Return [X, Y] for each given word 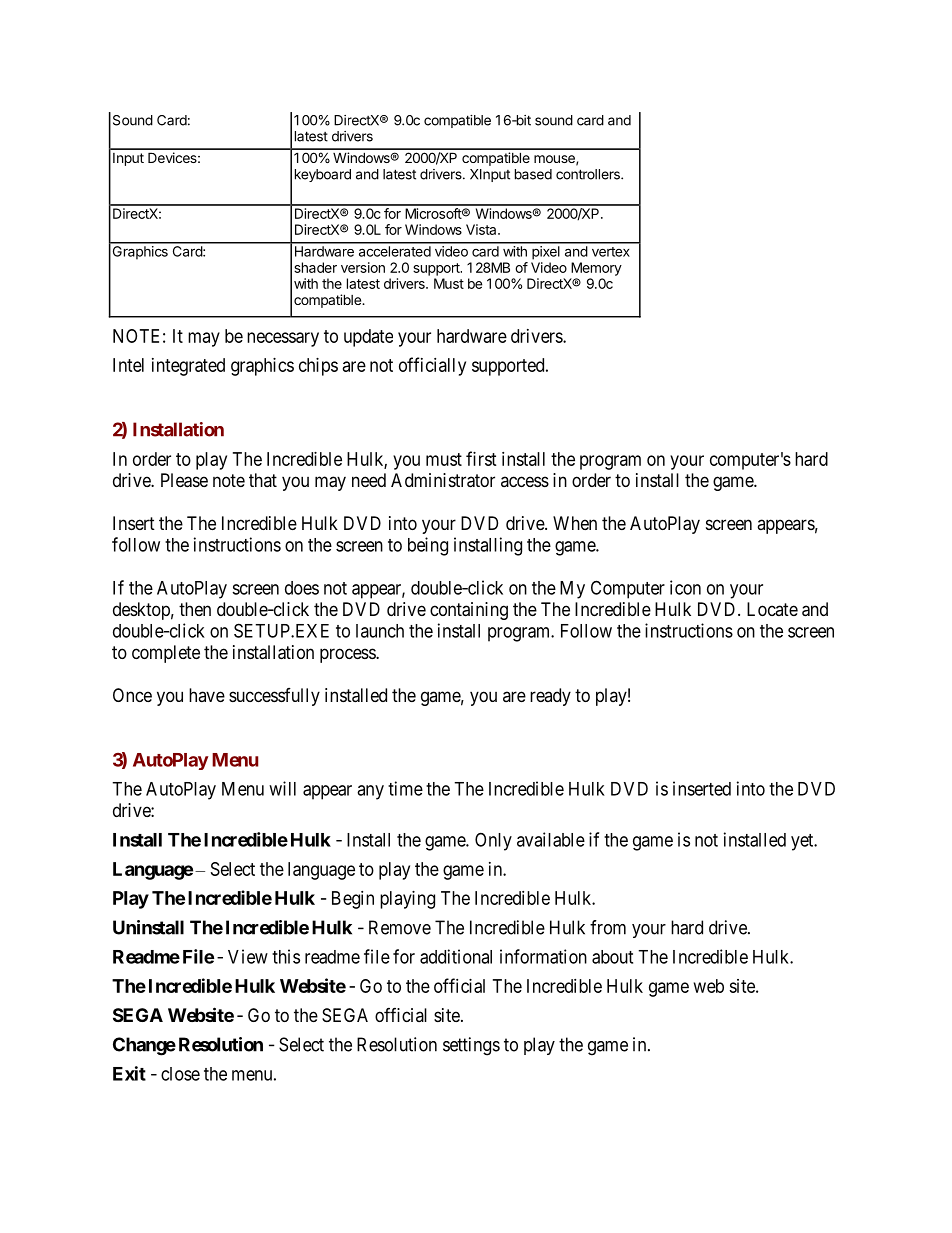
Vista [482, 229]
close [180, 1074]
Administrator [443, 480]
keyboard [323, 175]
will [282, 788]
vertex [611, 252]
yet [803, 842]
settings [471, 1046]
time [405, 788]
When [575, 523]
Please [184, 480]
